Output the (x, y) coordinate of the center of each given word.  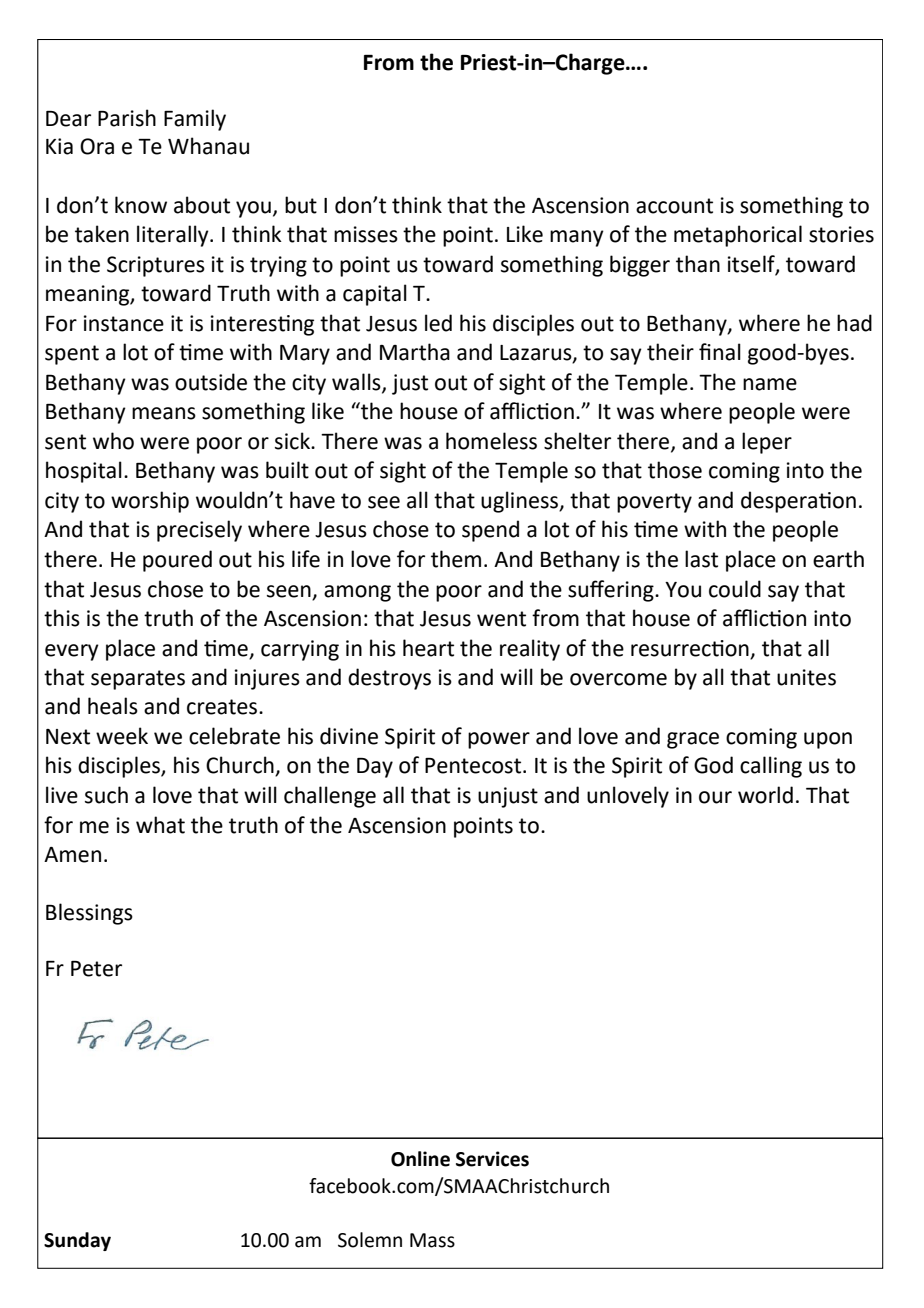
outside (211, 382)
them (456, 559)
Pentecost (474, 766)
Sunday (77, 1241)
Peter (96, 969)
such (106, 795)
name (770, 384)
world (765, 795)
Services (492, 1159)
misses (366, 234)
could (735, 589)
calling (771, 767)
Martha (415, 352)
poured (177, 561)
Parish (127, 118)
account (674, 206)
